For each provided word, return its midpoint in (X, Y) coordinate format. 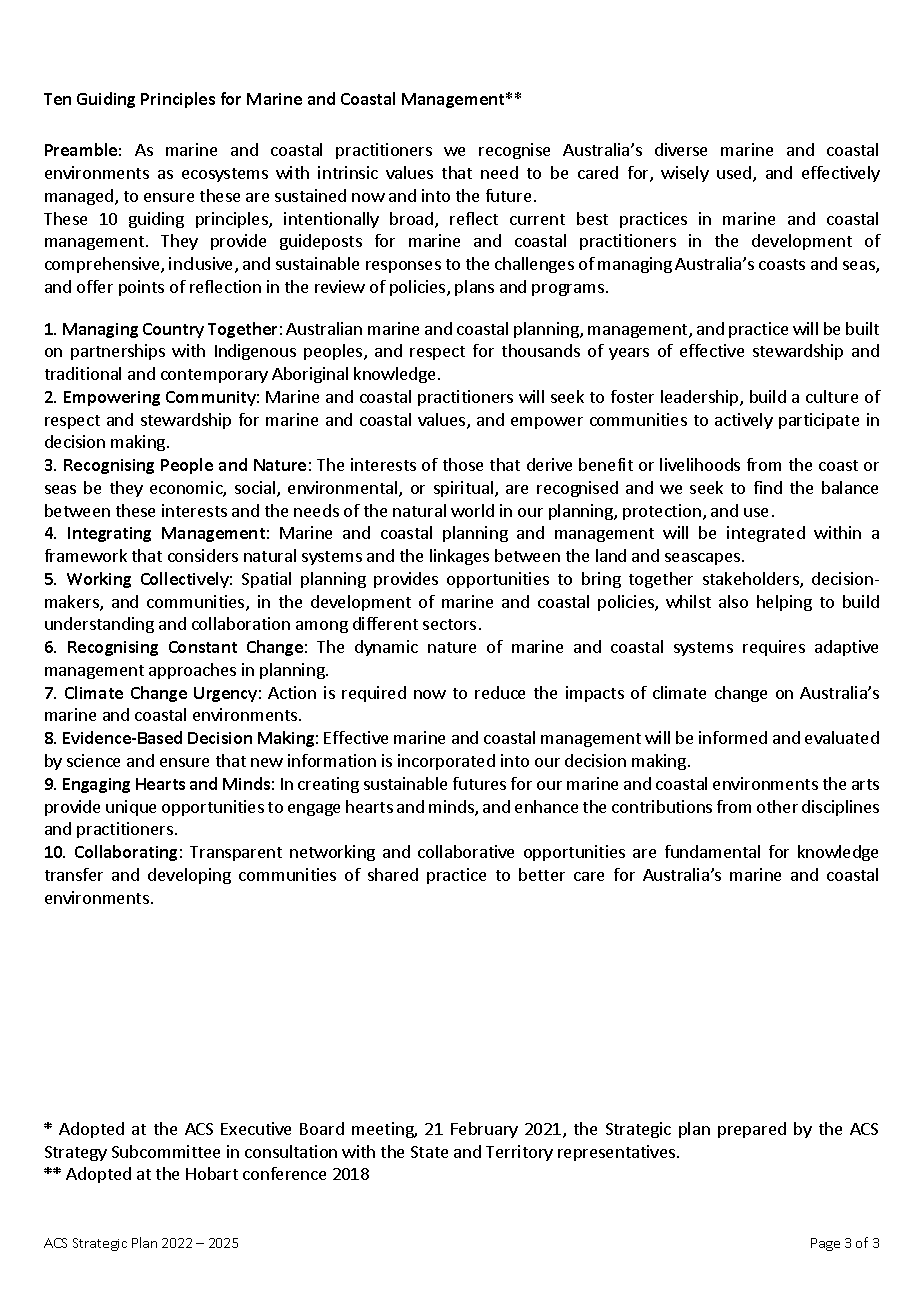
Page (825, 1244)
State (429, 1152)
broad (413, 220)
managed (80, 197)
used (735, 174)
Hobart (212, 1173)
